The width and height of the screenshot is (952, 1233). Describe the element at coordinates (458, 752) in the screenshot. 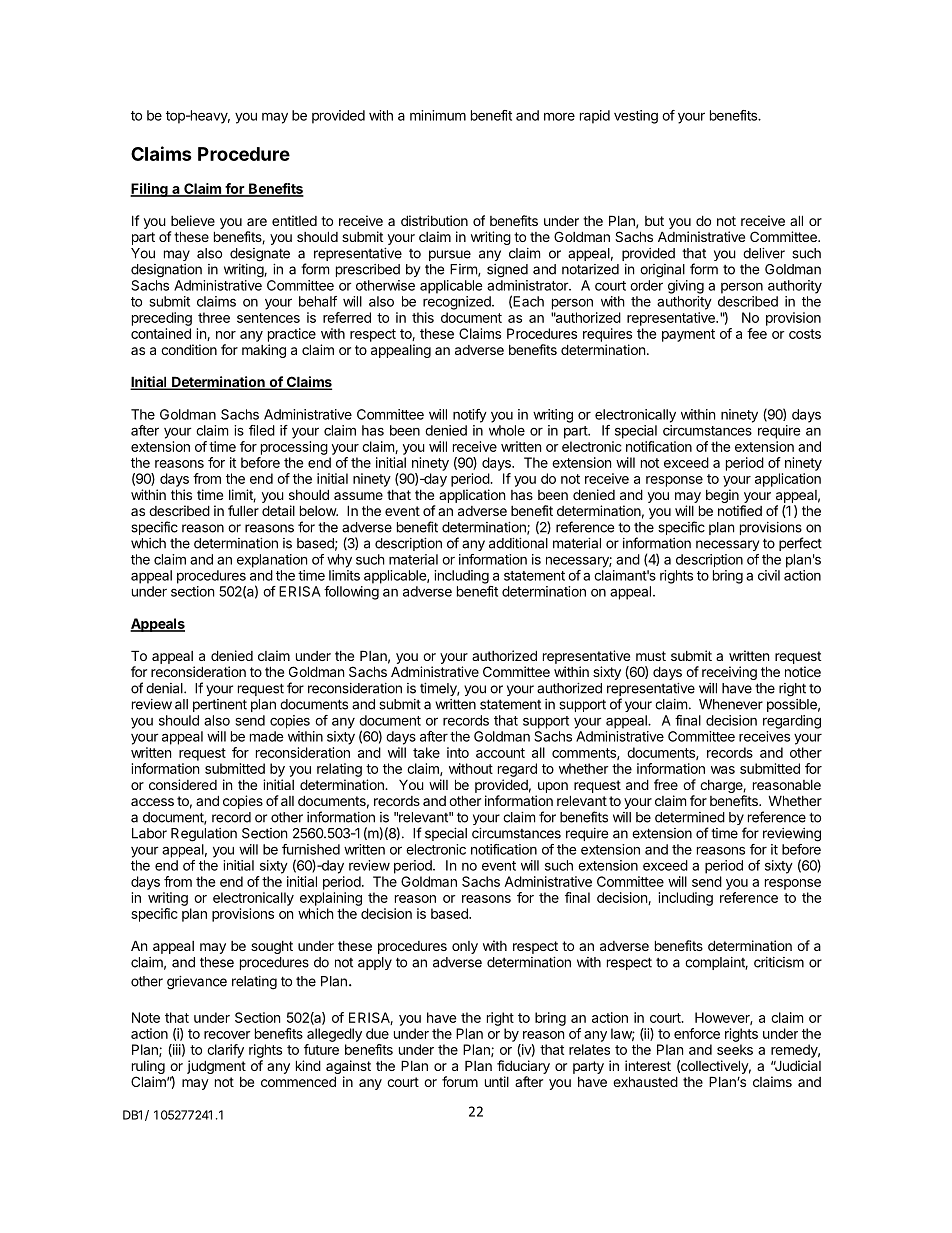

I see `into` at that location.
